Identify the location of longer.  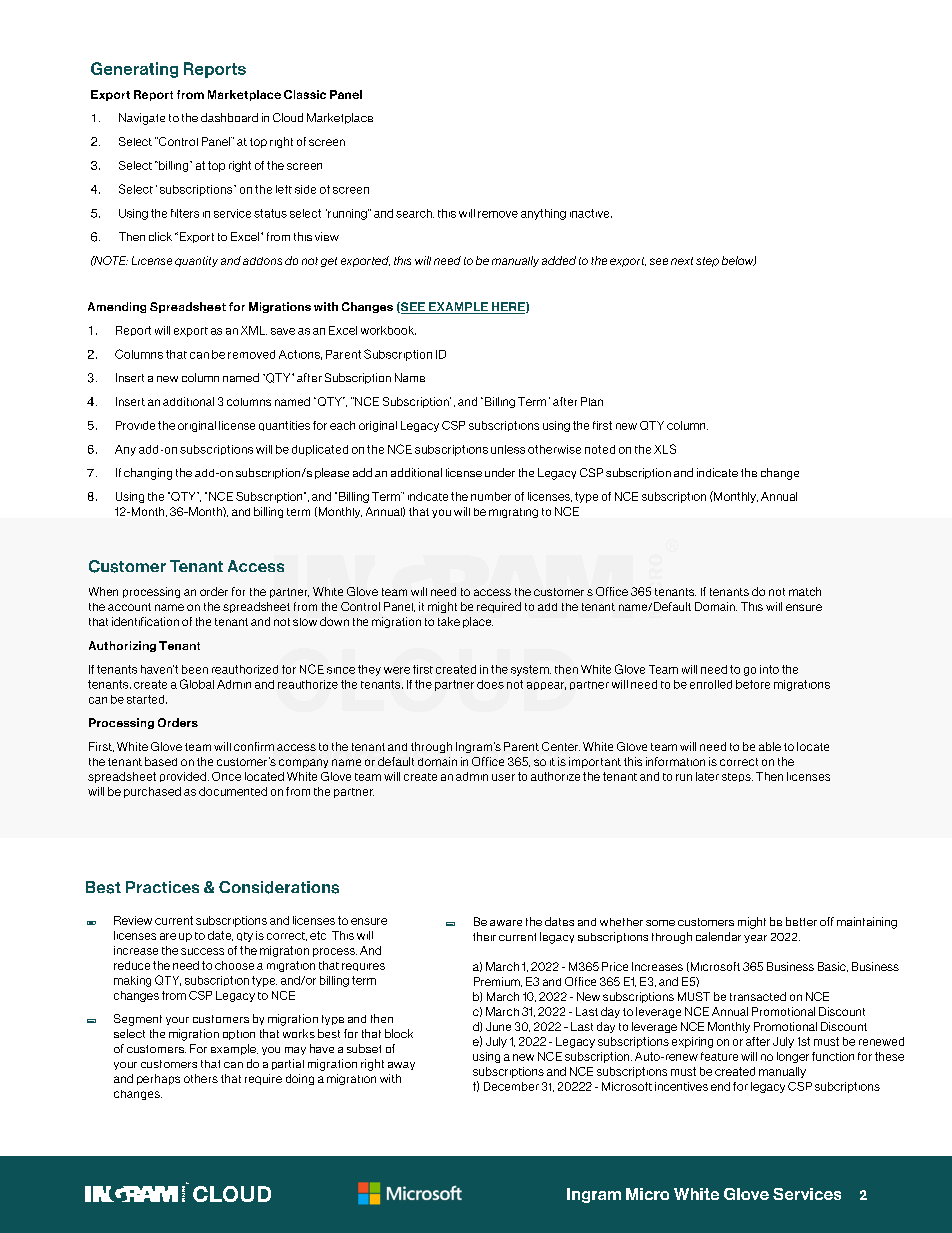
(793, 1057).
